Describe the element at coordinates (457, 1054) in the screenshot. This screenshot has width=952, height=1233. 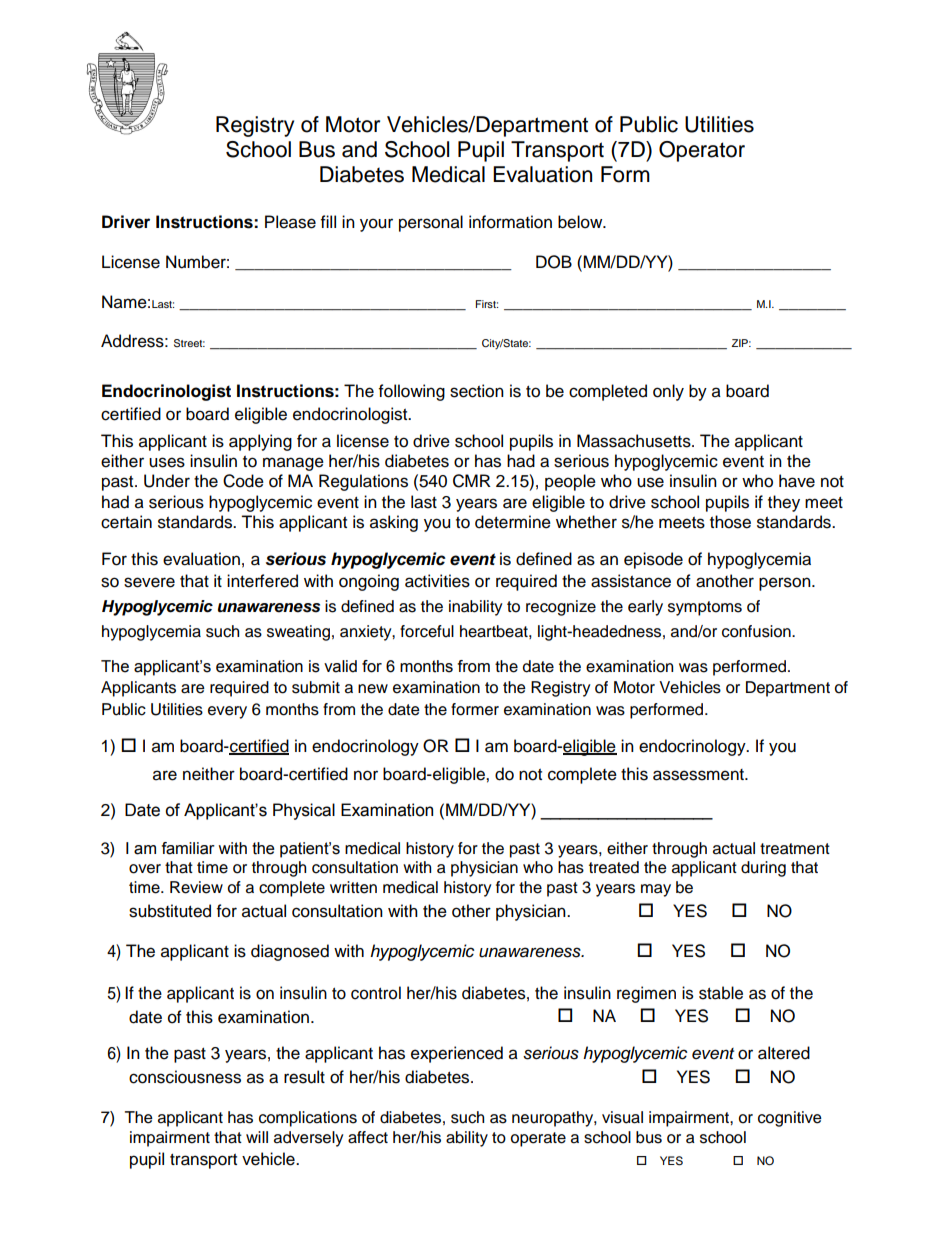
I see `experienced` at that location.
